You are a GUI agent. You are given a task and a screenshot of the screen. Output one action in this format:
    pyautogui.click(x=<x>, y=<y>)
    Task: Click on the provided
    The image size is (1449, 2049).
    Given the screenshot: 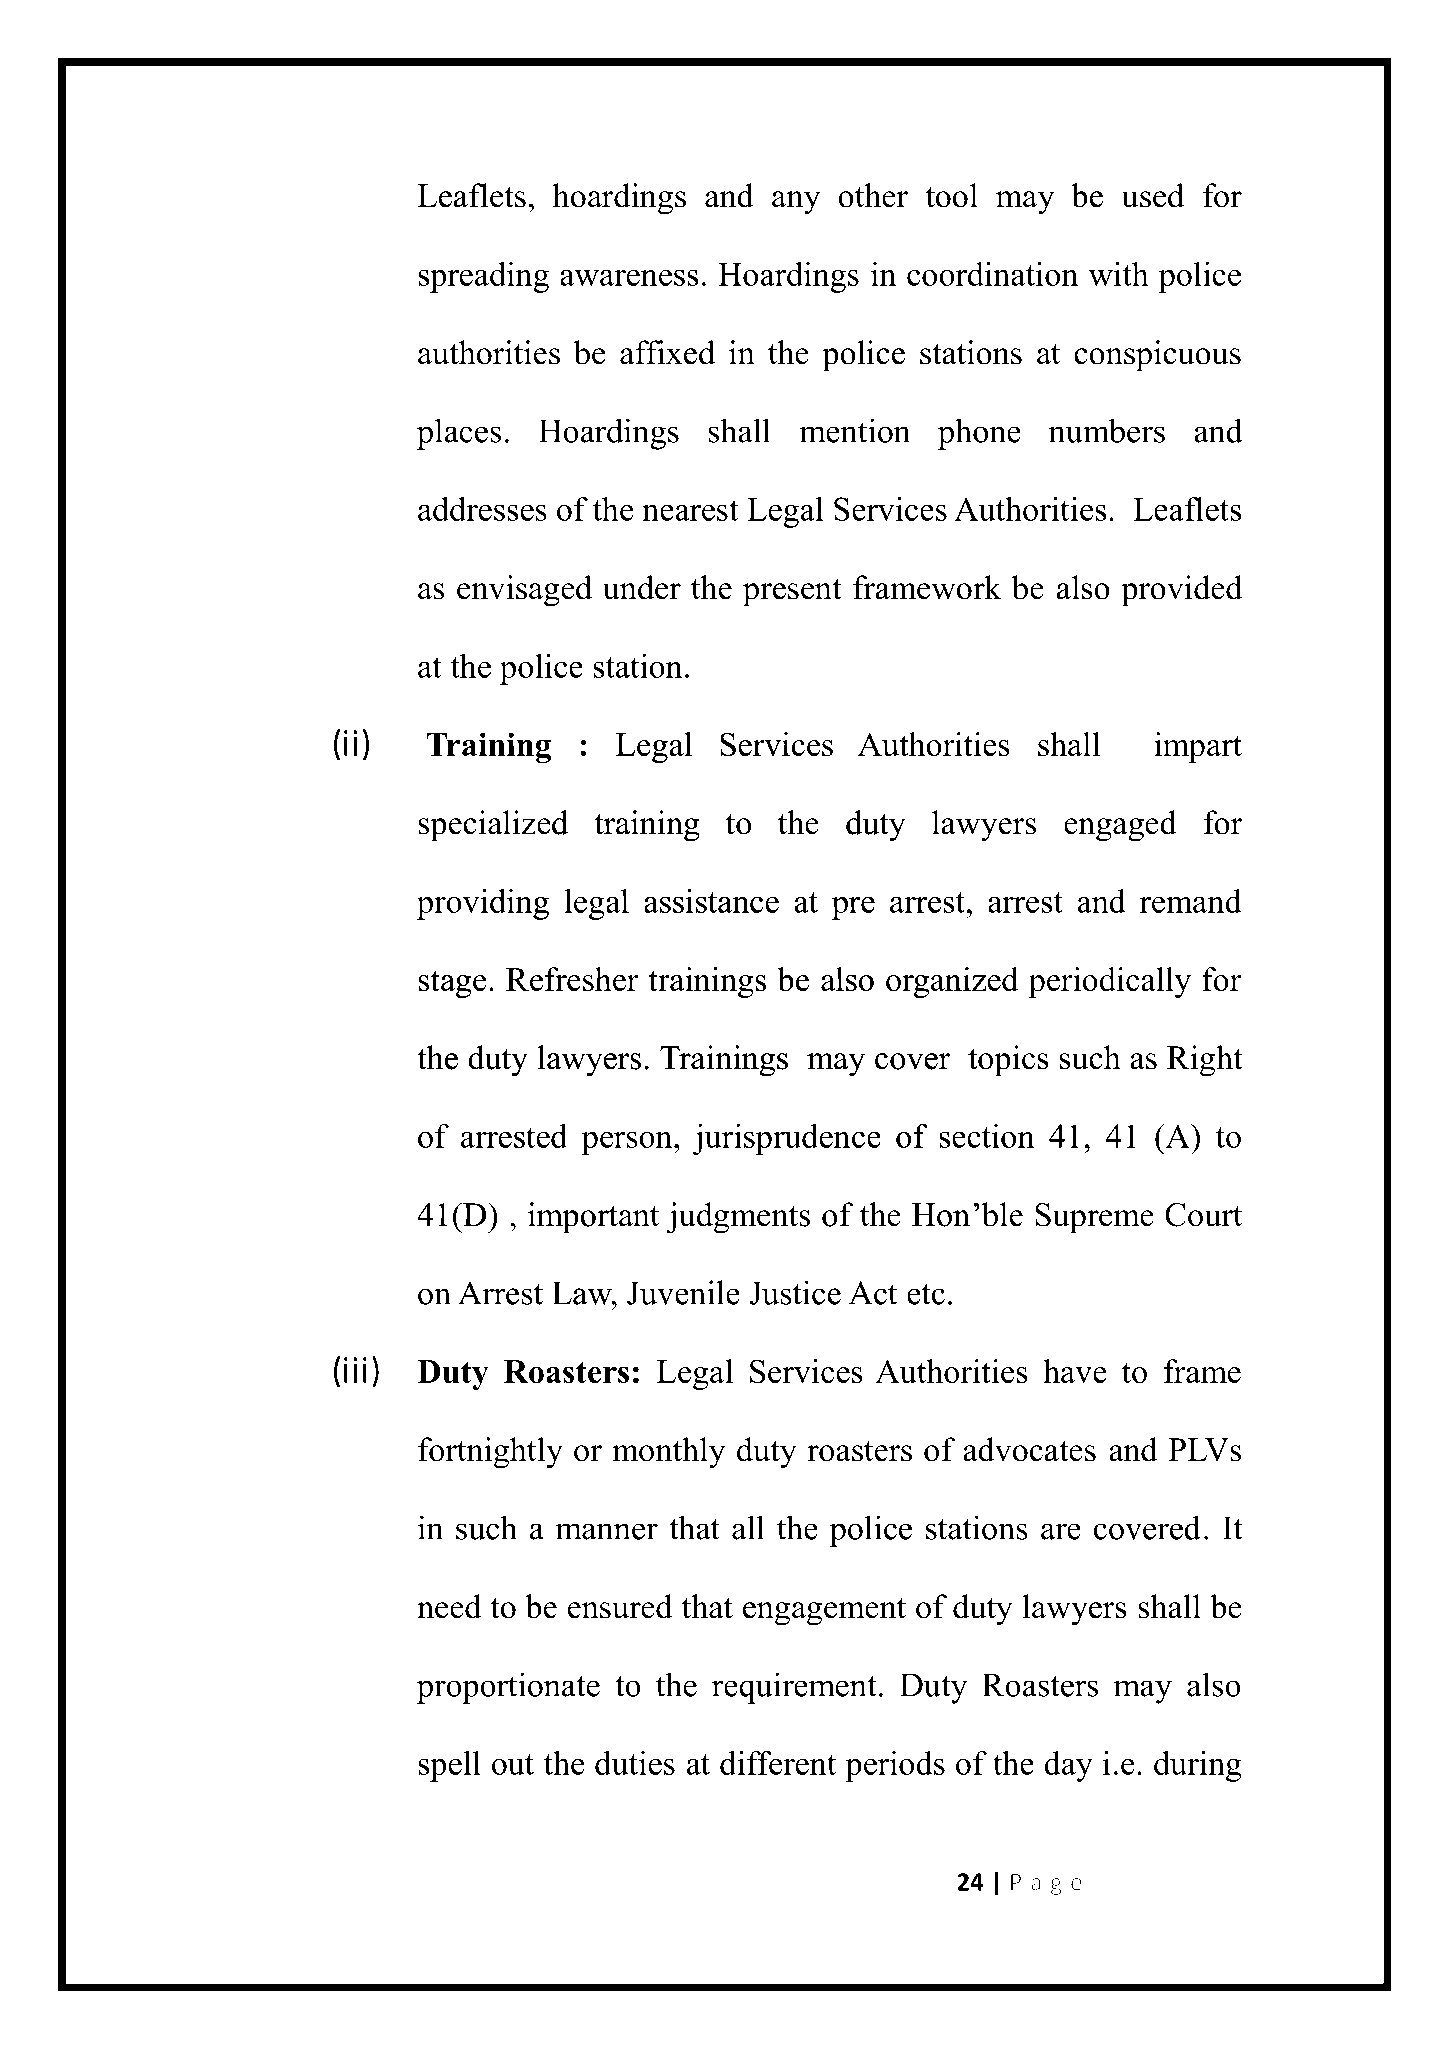 What is the action you would take?
    pyautogui.click(x=1182, y=591)
